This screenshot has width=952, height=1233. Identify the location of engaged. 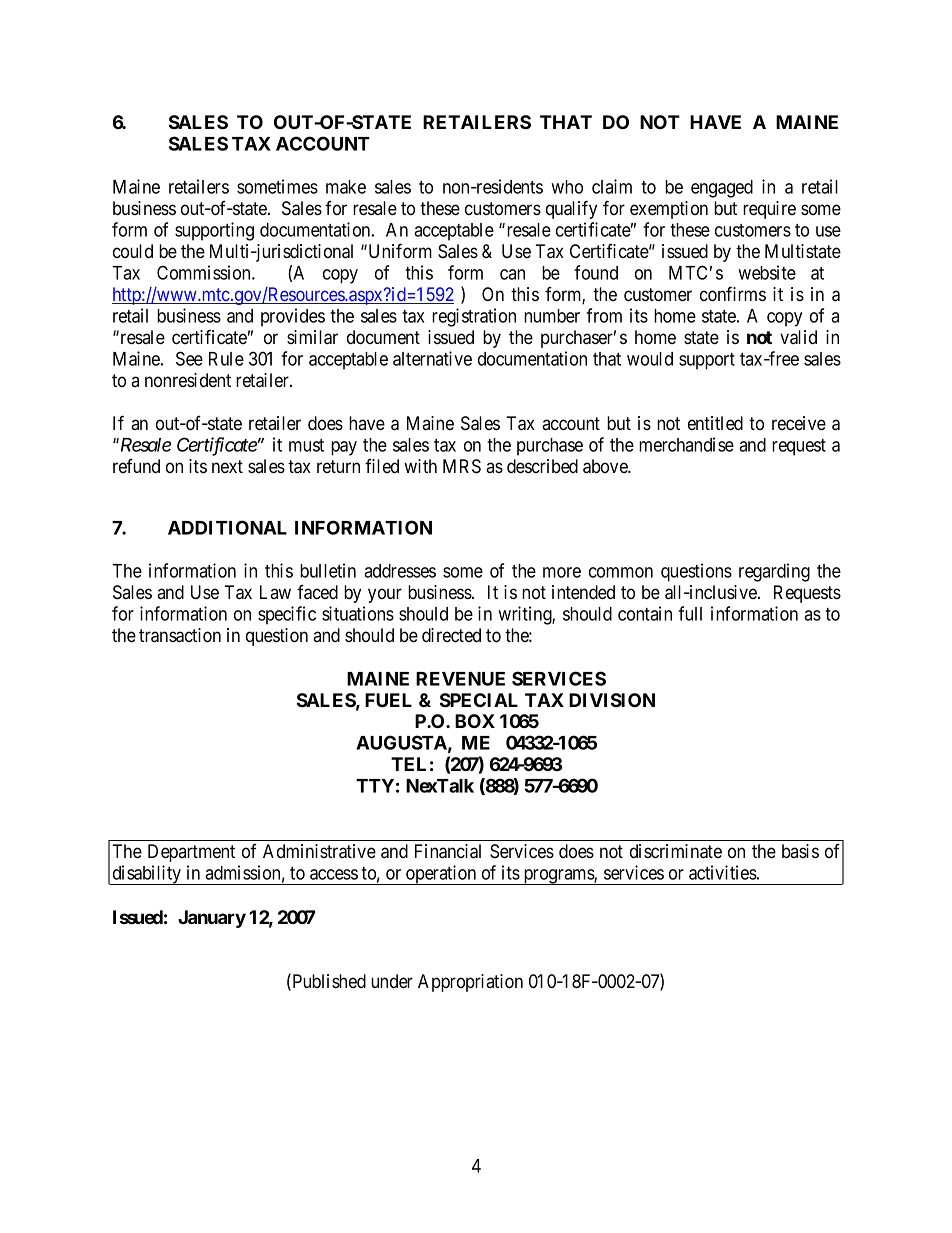
(722, 189).
